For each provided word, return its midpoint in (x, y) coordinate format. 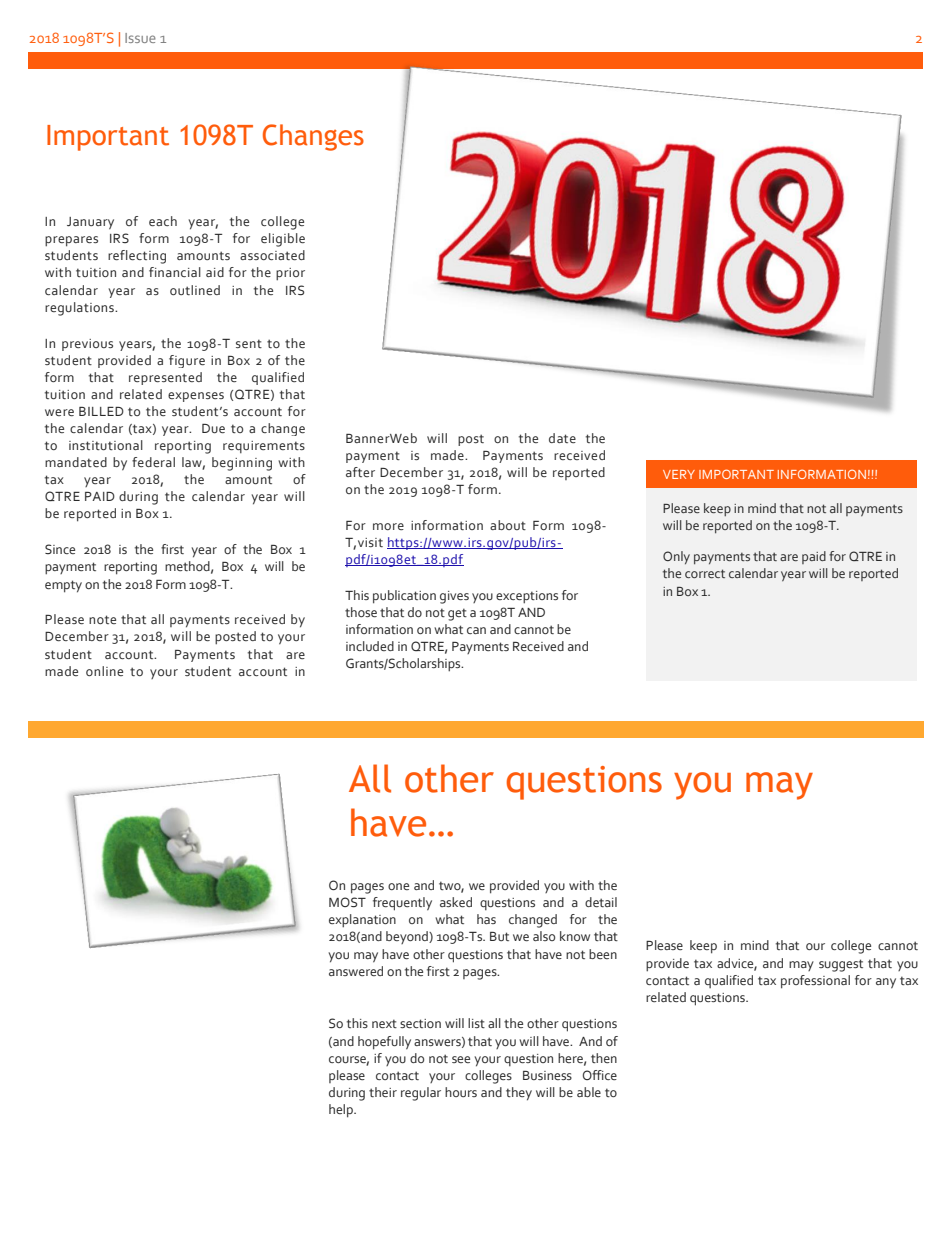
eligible (283, 240)
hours (461, 1092)
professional (815, 982)
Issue (140, 38)
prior (290, 274)
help (342, 1111)
